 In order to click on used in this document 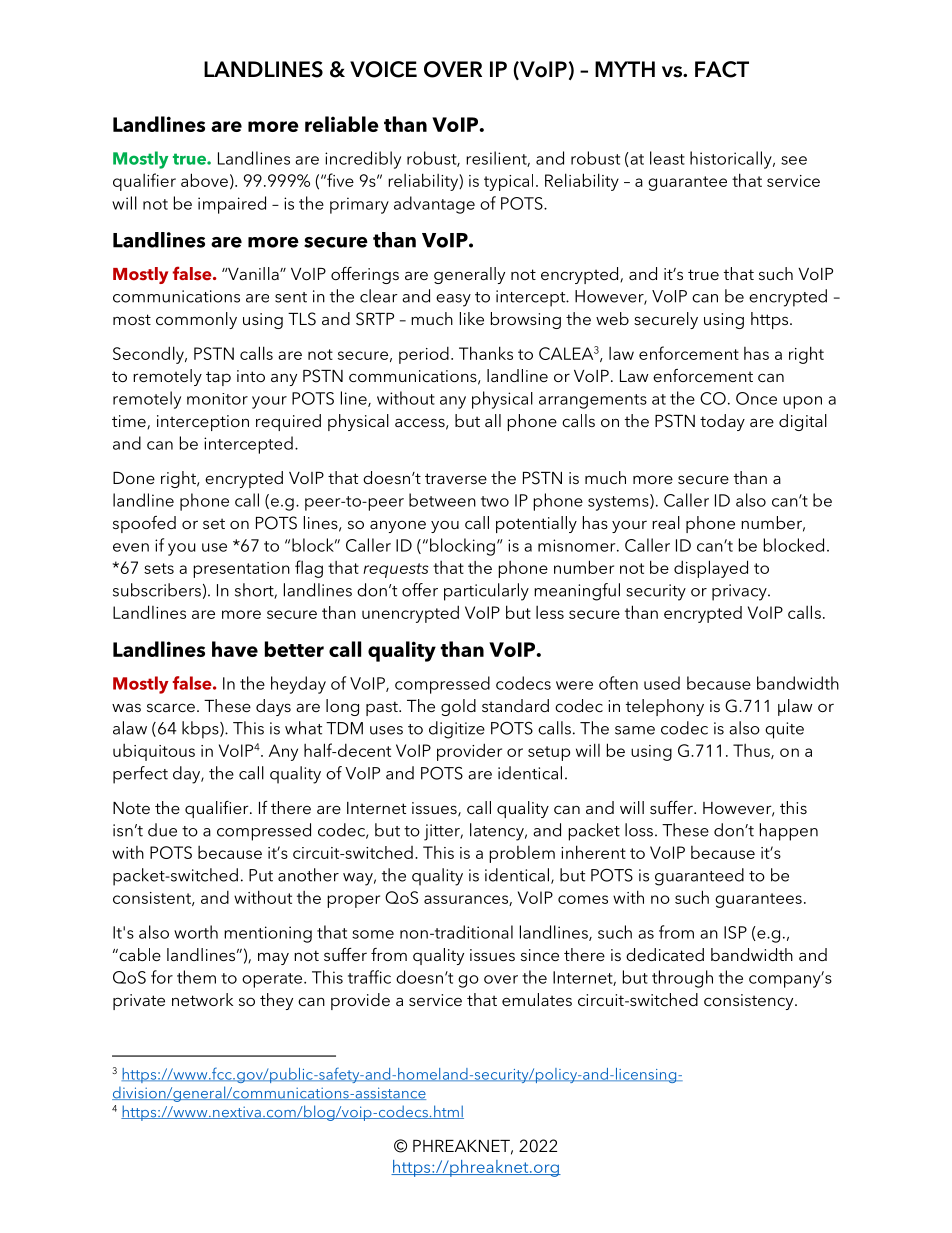, I will do `click(662, 683)`.
